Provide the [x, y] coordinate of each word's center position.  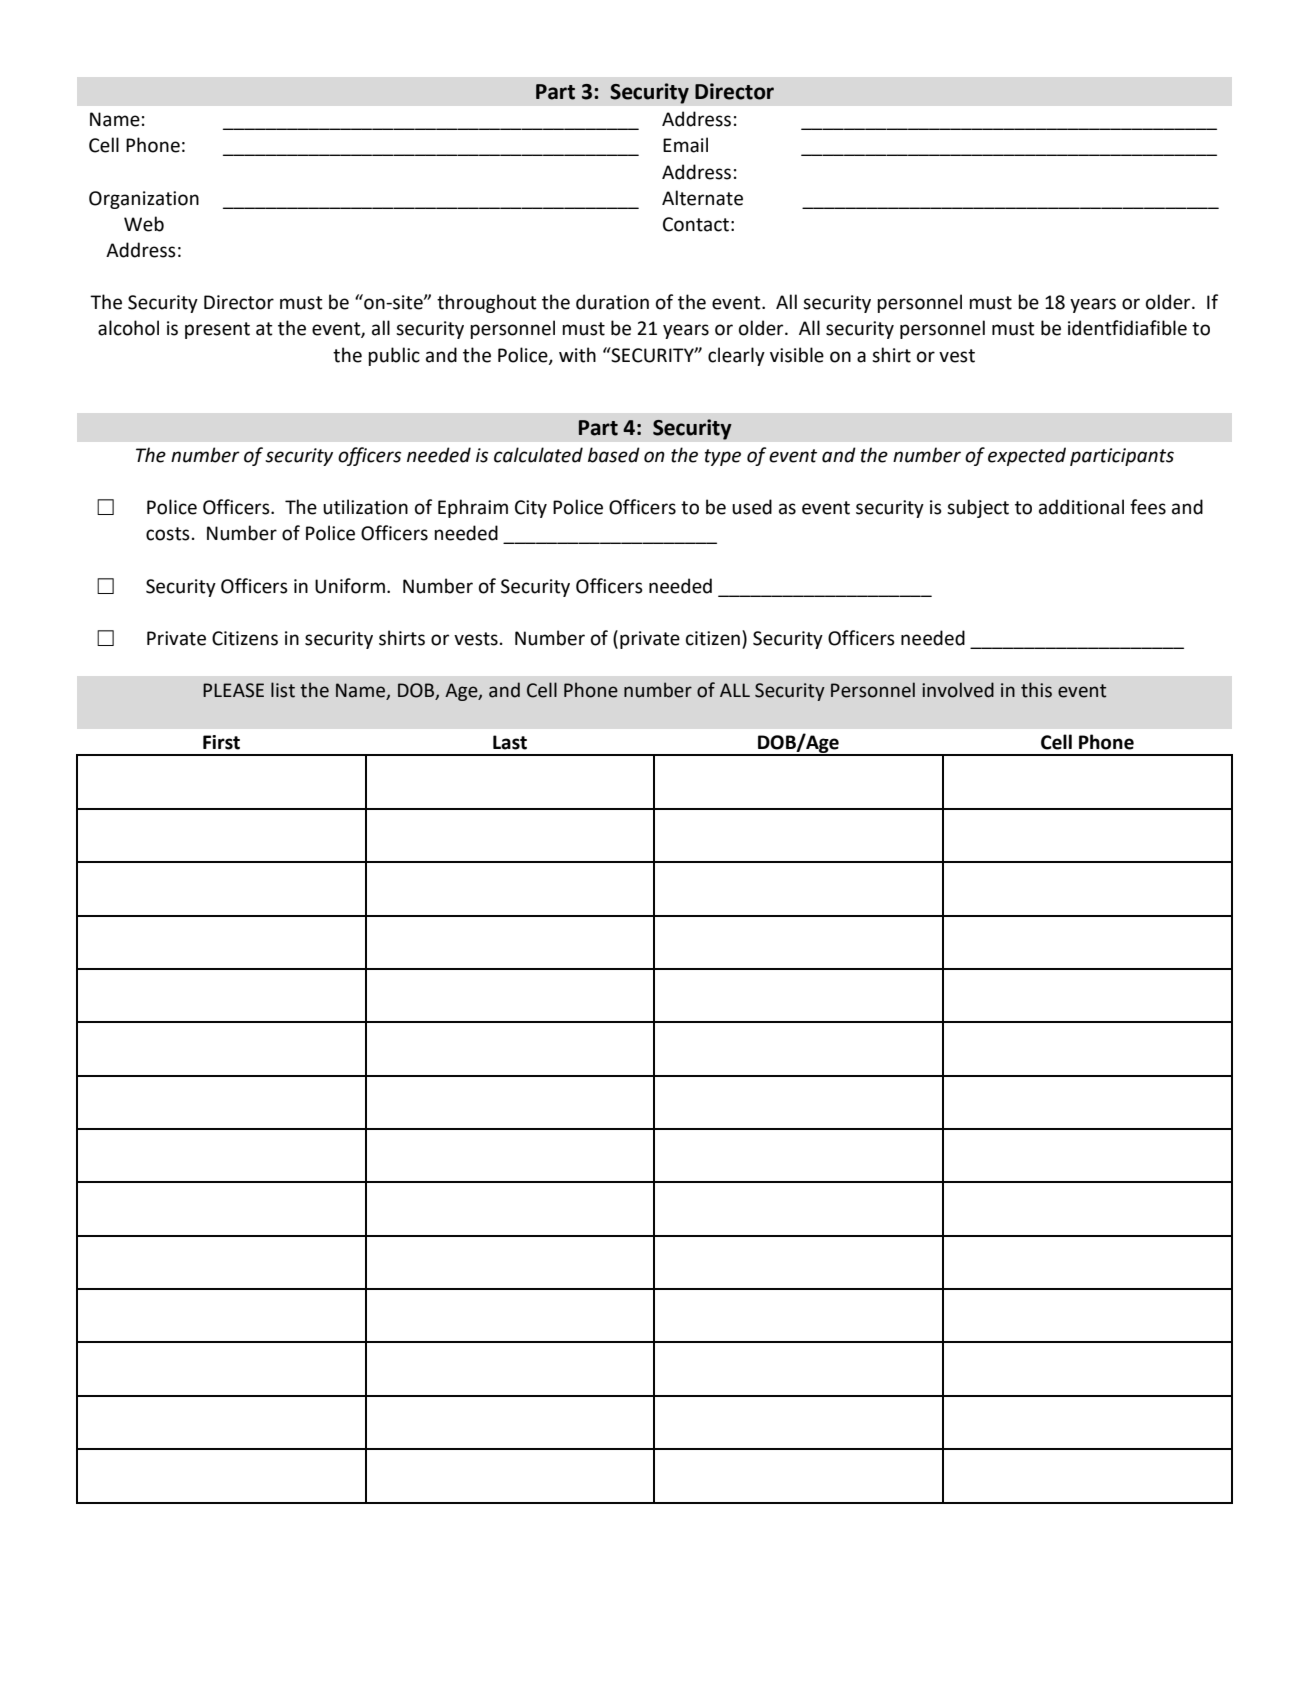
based [614, 455]
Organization [144, 200]
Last [510, 742]
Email [685, 145]
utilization [365, 507]
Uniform [350, 586]
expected [1027, 456]
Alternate [702, 198]
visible [797, 355]
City [531, 509]
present [217, 330]
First [221, 742]
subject [978, 508]
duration [612, 302]
